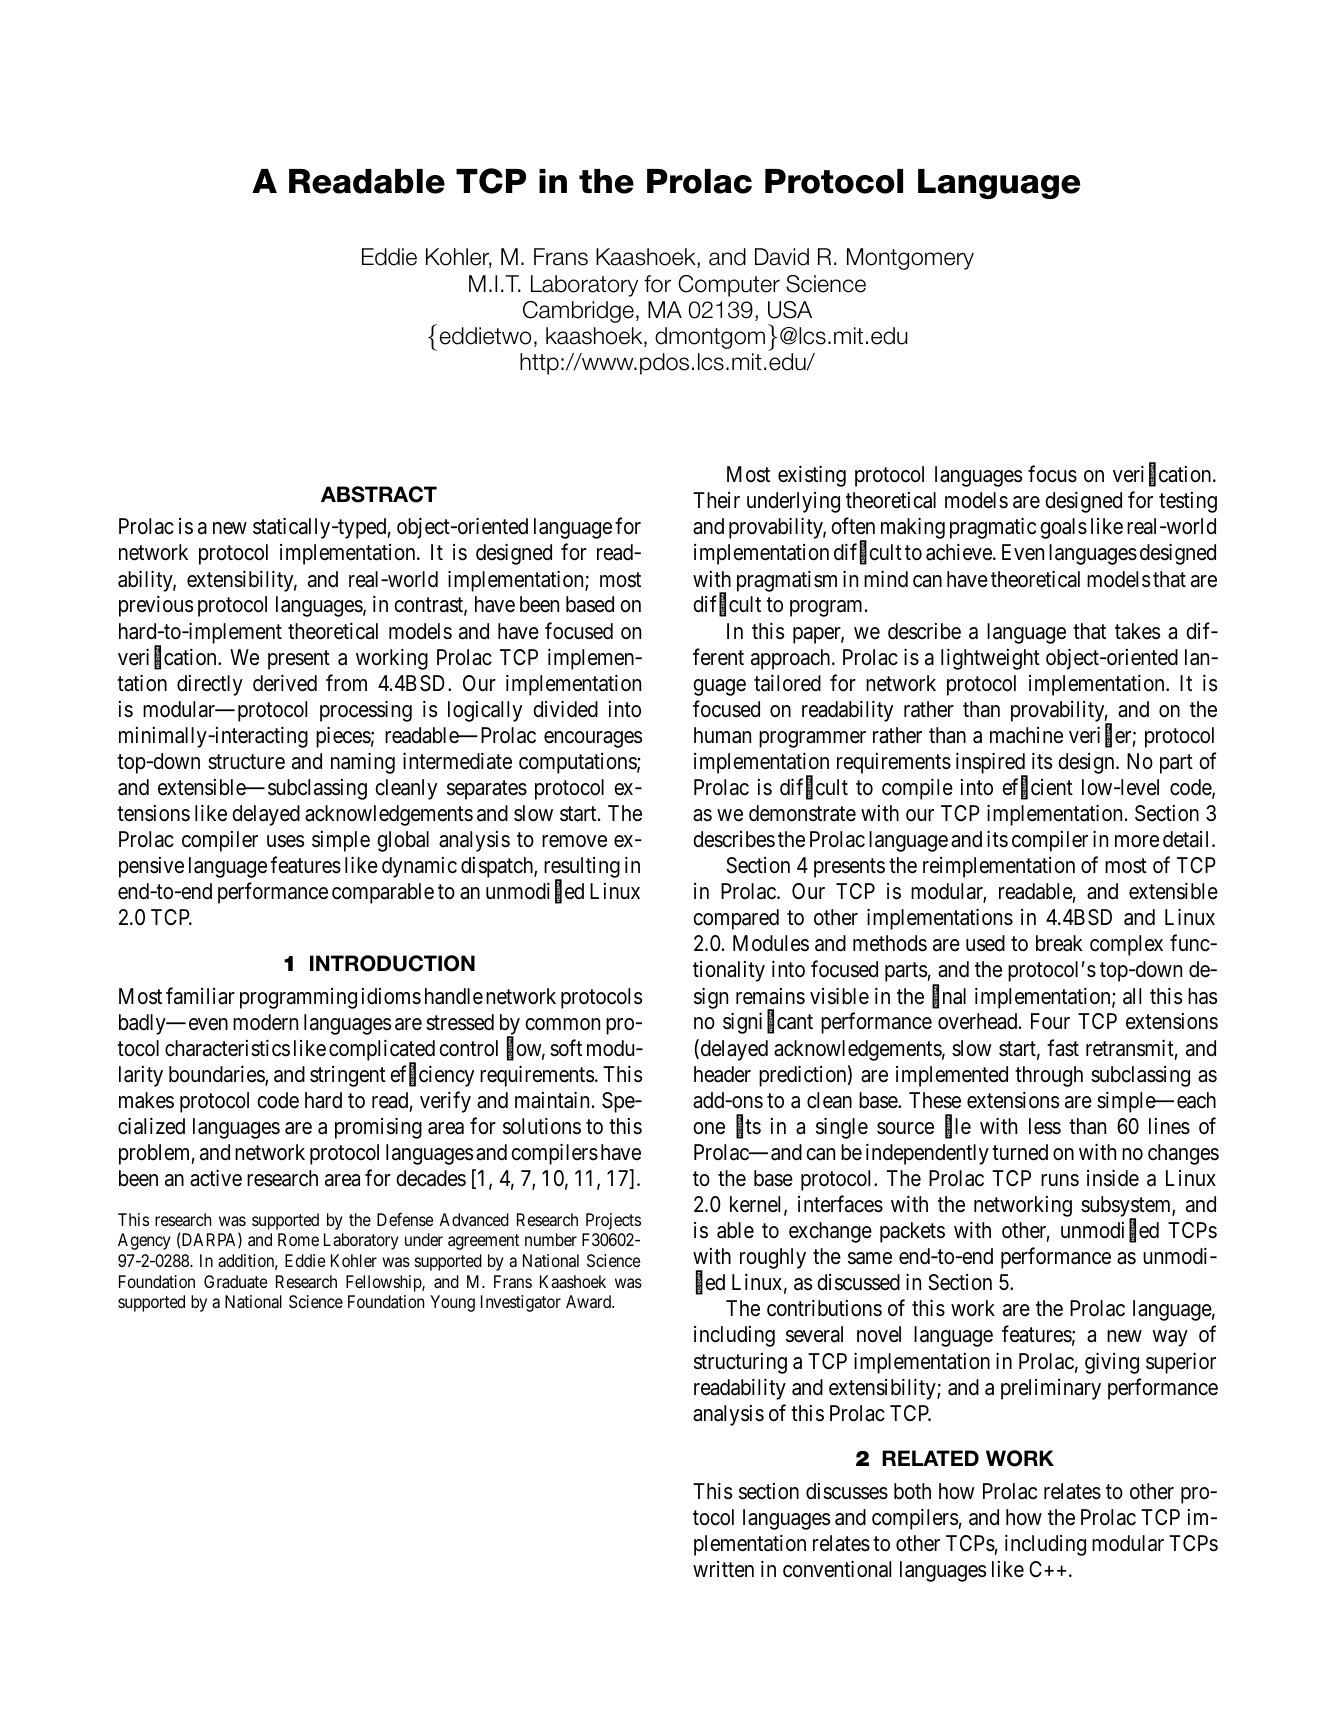 This image has width=1334, height=1727. What do you see at coordinates (578, 312) in the image?
I see `Cambridge` at bounding box center [578, 312].
